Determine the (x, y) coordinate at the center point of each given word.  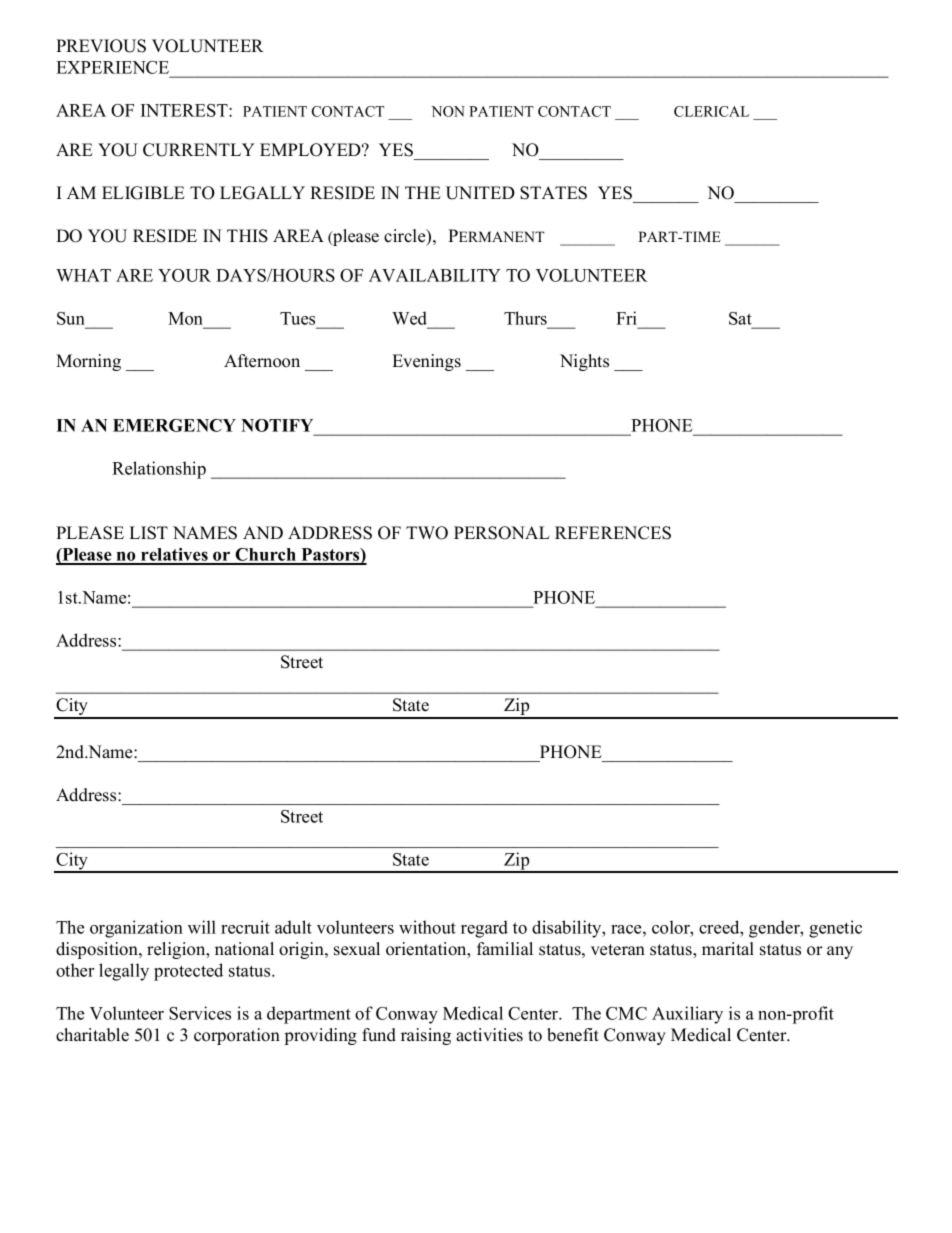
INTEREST (185, 110)
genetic (835, 929)
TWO (427, 533)
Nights (584, 362)
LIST (148, 533)
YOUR (184, 275)
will (202, 927)
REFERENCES (613, 533)
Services (200, 1013)
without (427, 927)
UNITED (480, 193)
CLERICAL (711, 111)
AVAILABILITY (435, 275)
